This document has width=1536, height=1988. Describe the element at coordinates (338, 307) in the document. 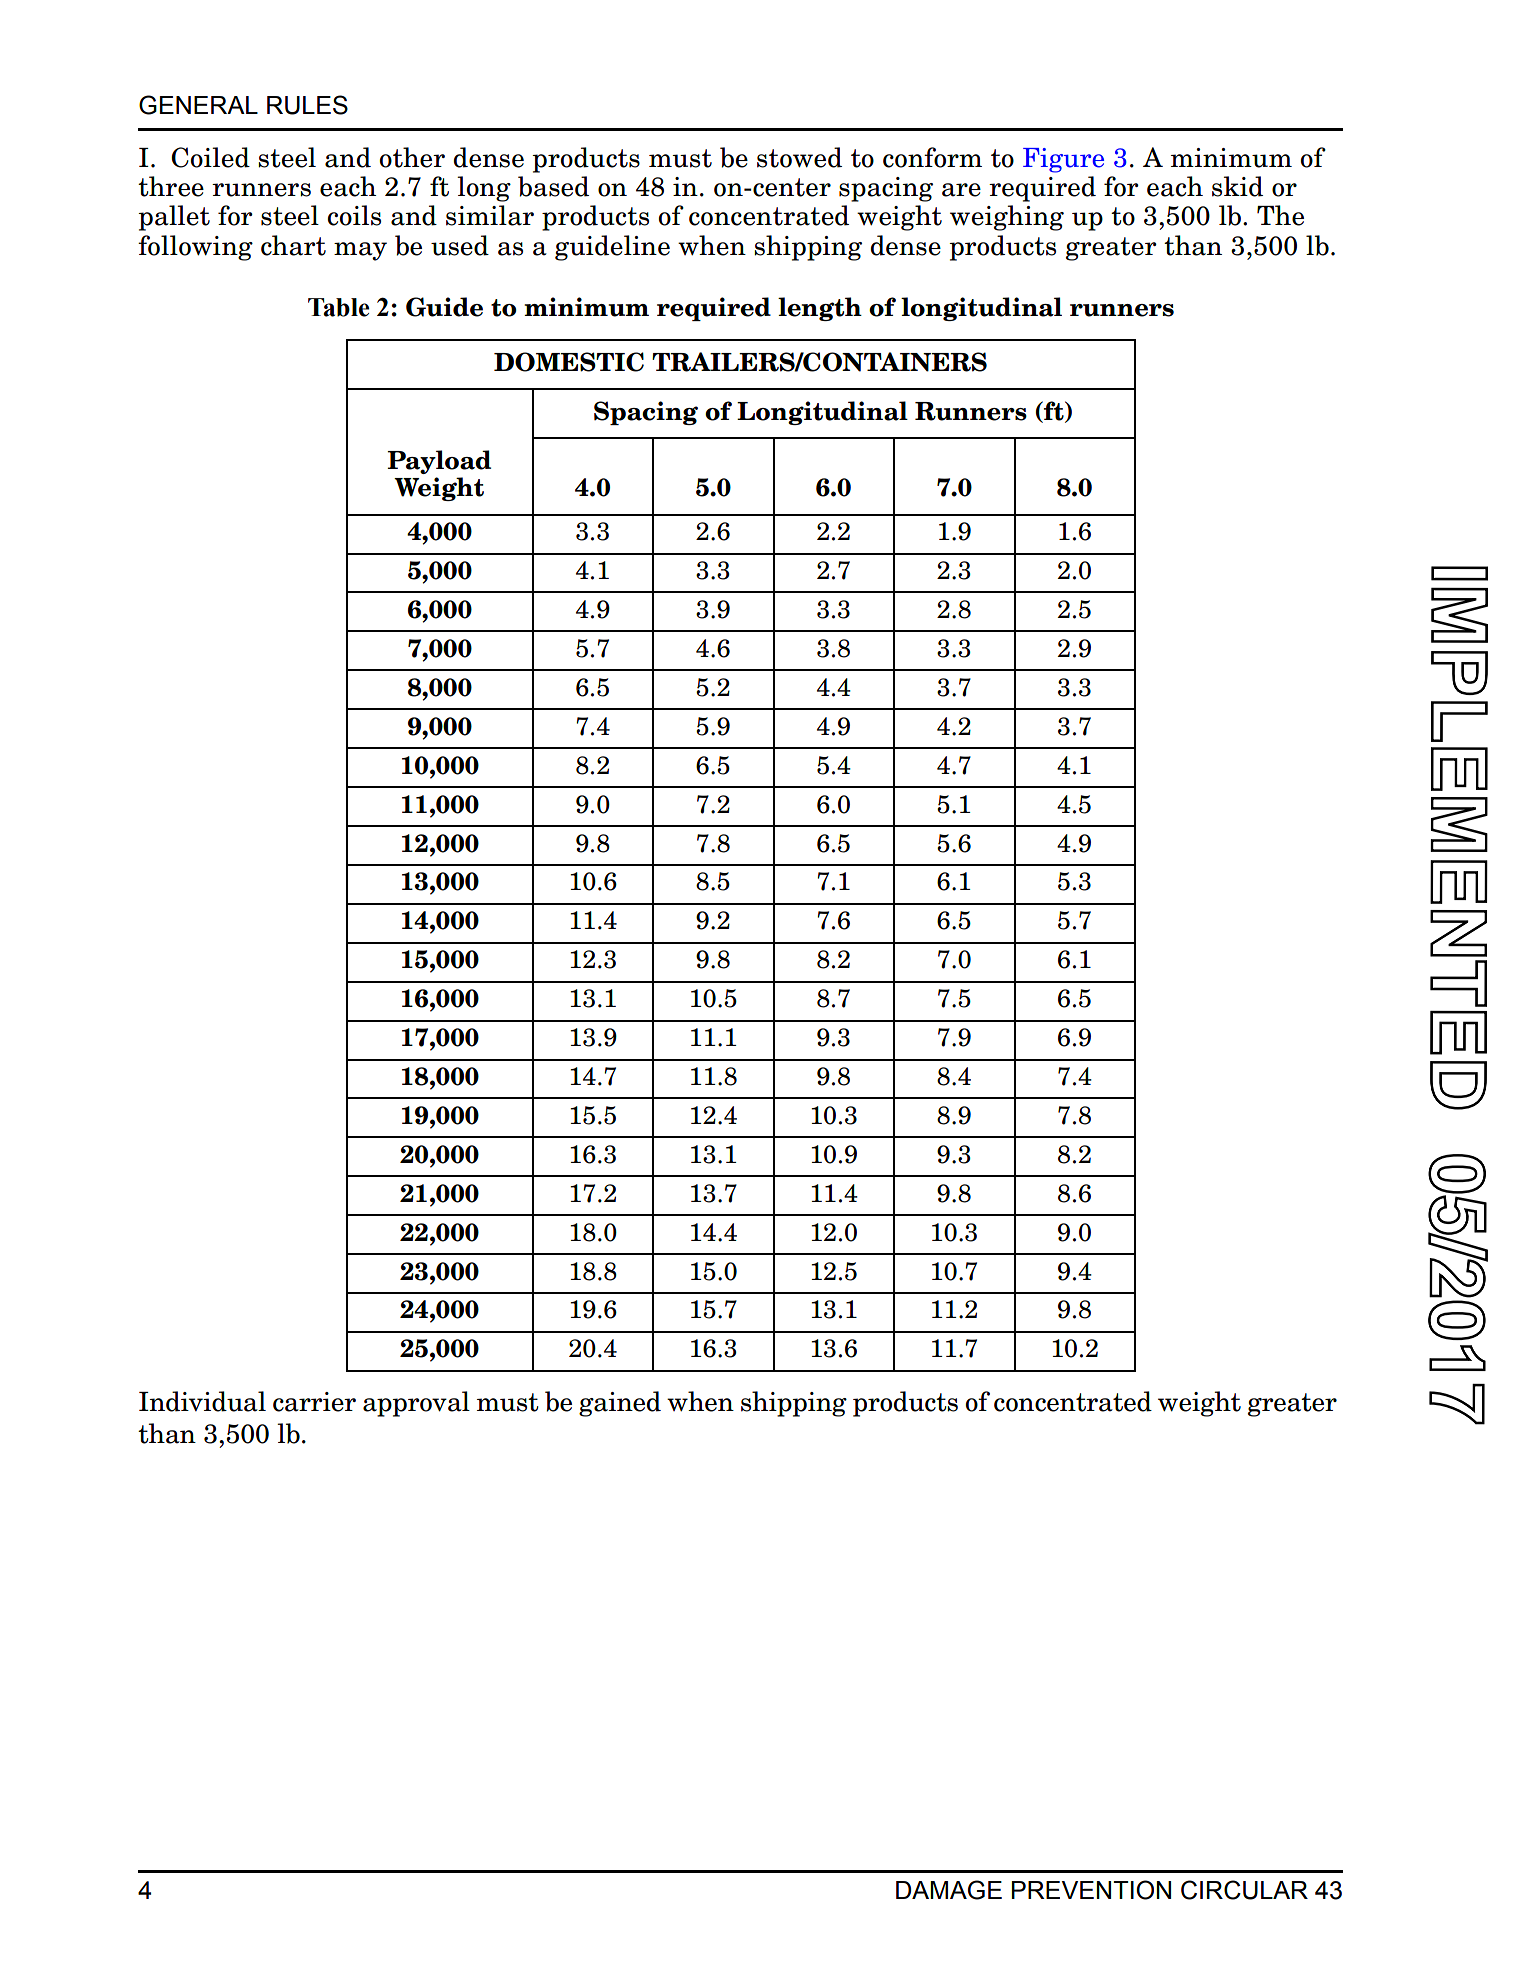

I see `Table` at that location.
